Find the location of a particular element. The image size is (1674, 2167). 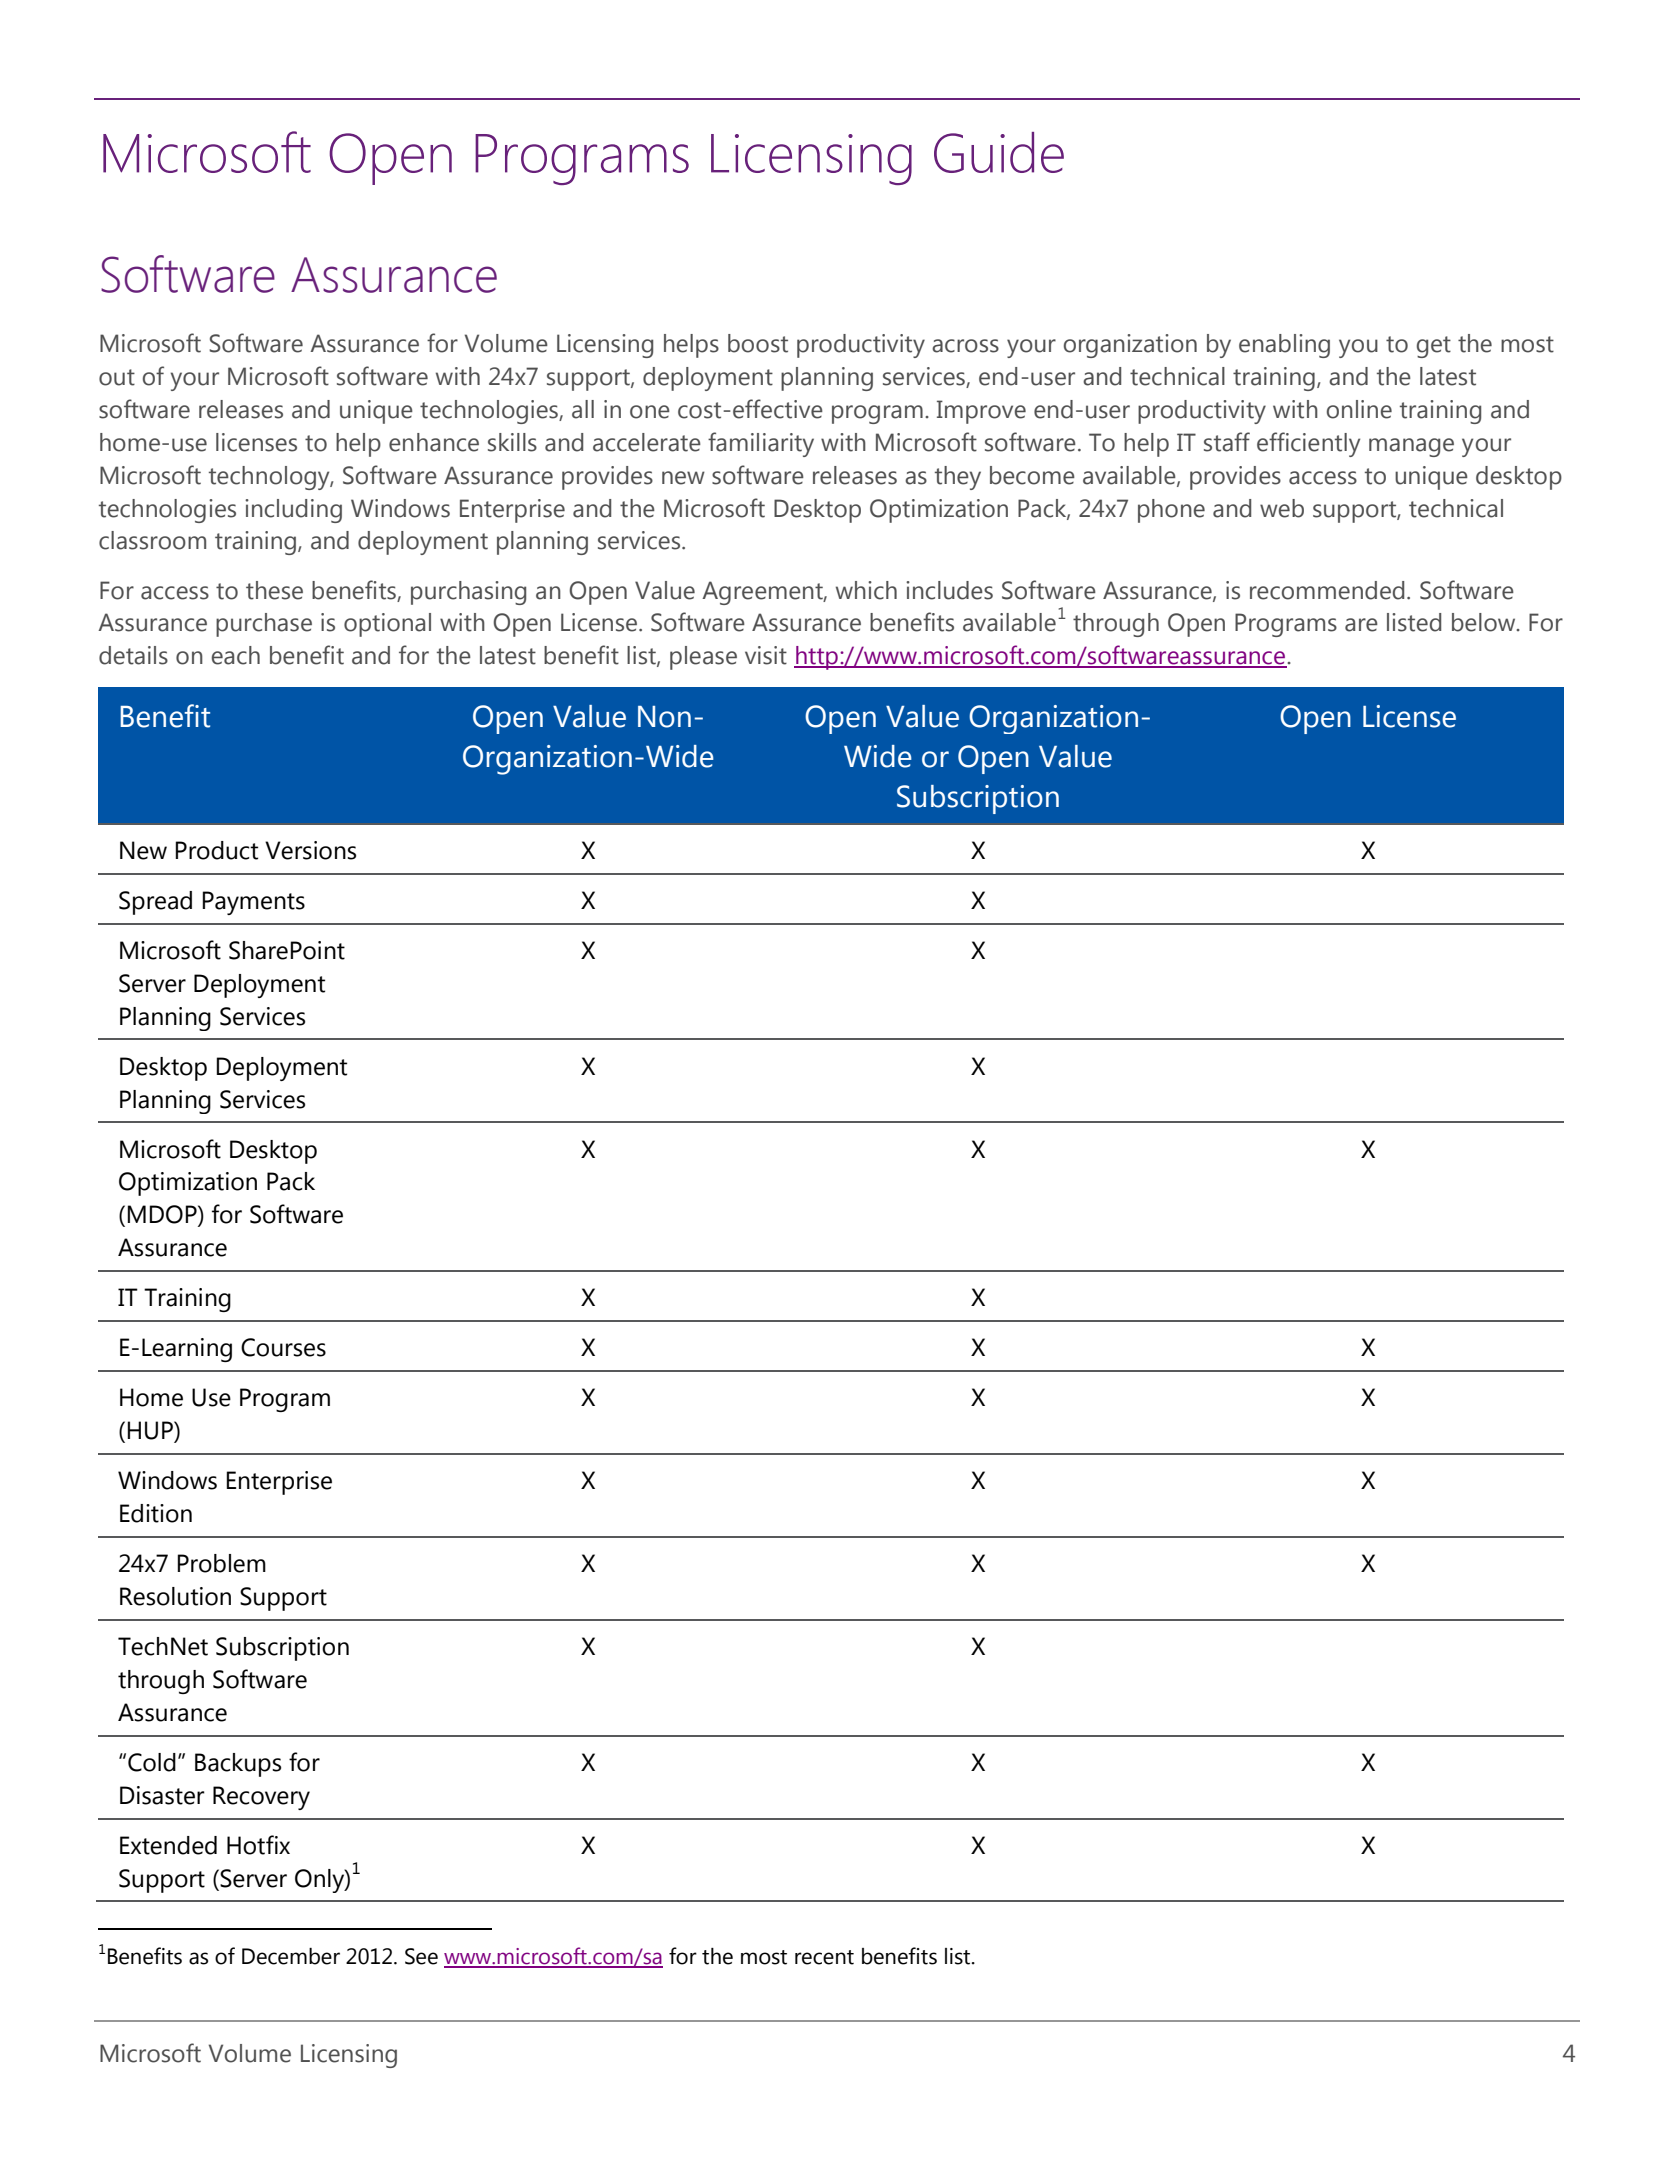

out is located at coordinates (117, 377).
